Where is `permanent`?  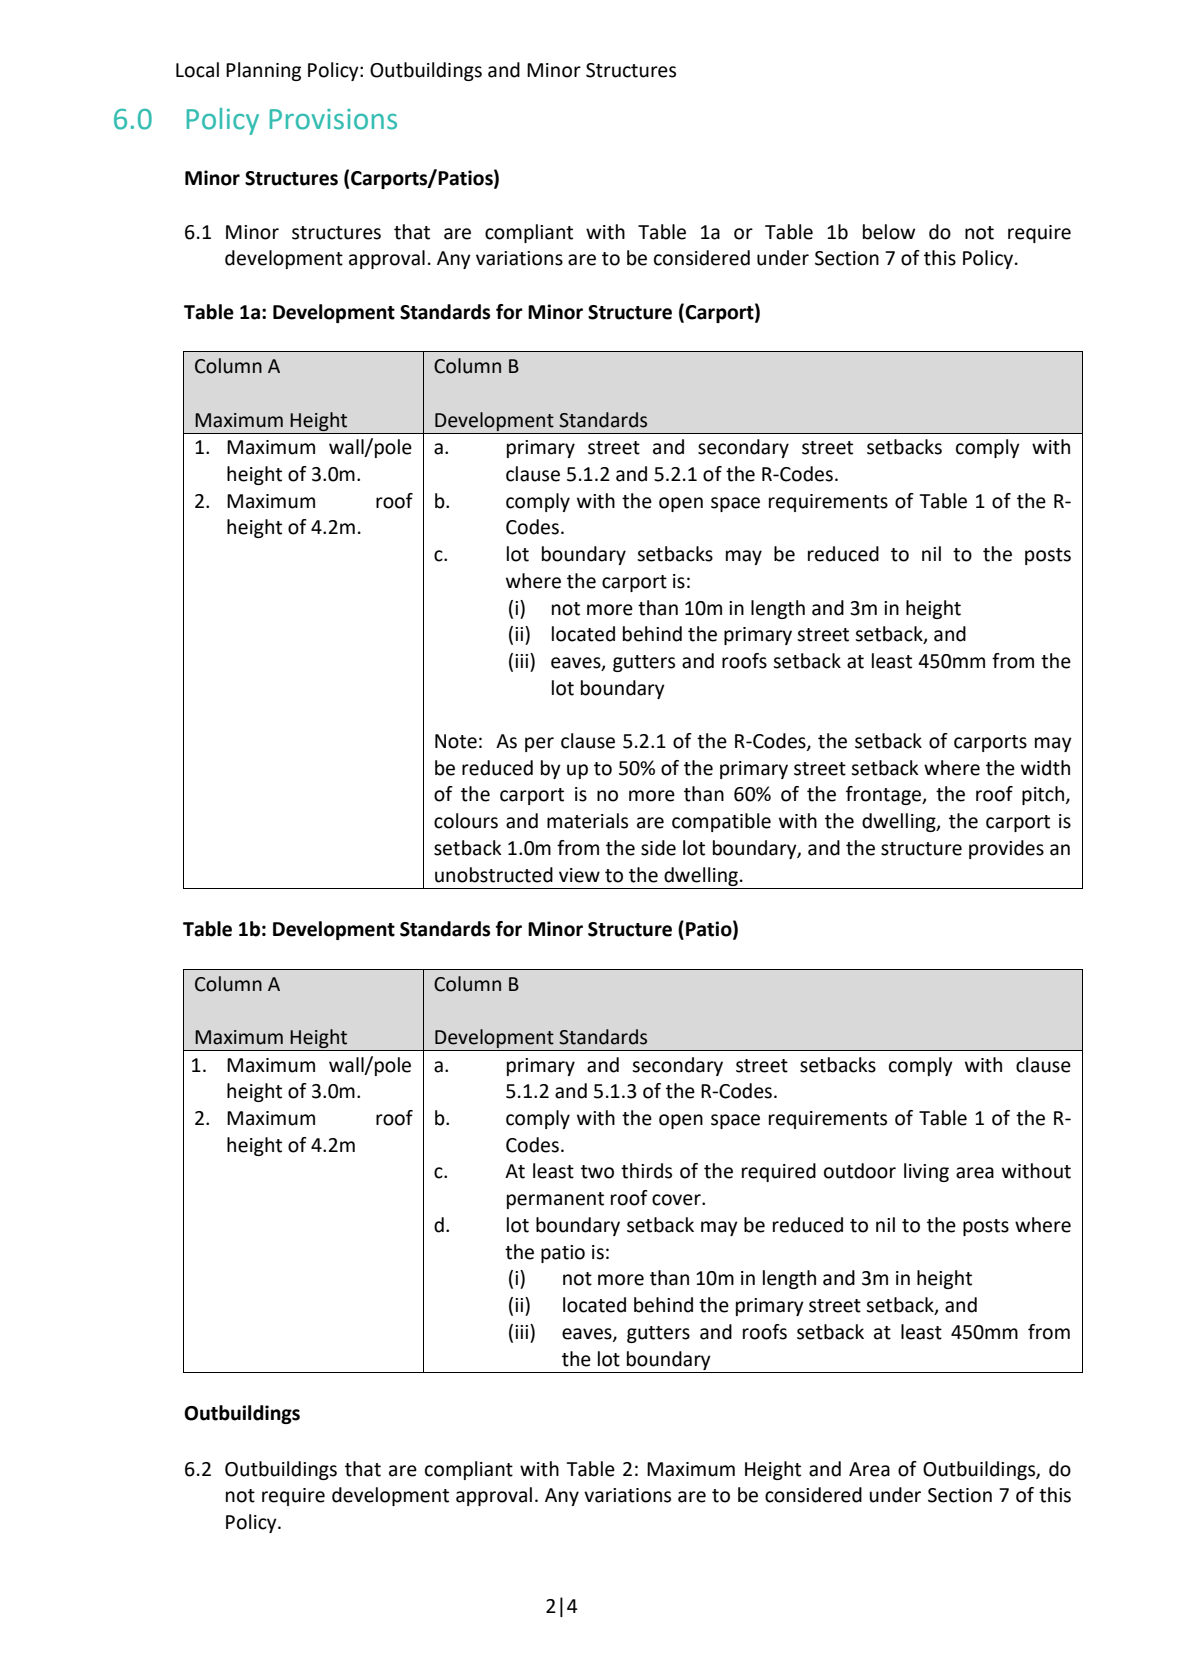
permanent is located at coordinates (555, 1200).
